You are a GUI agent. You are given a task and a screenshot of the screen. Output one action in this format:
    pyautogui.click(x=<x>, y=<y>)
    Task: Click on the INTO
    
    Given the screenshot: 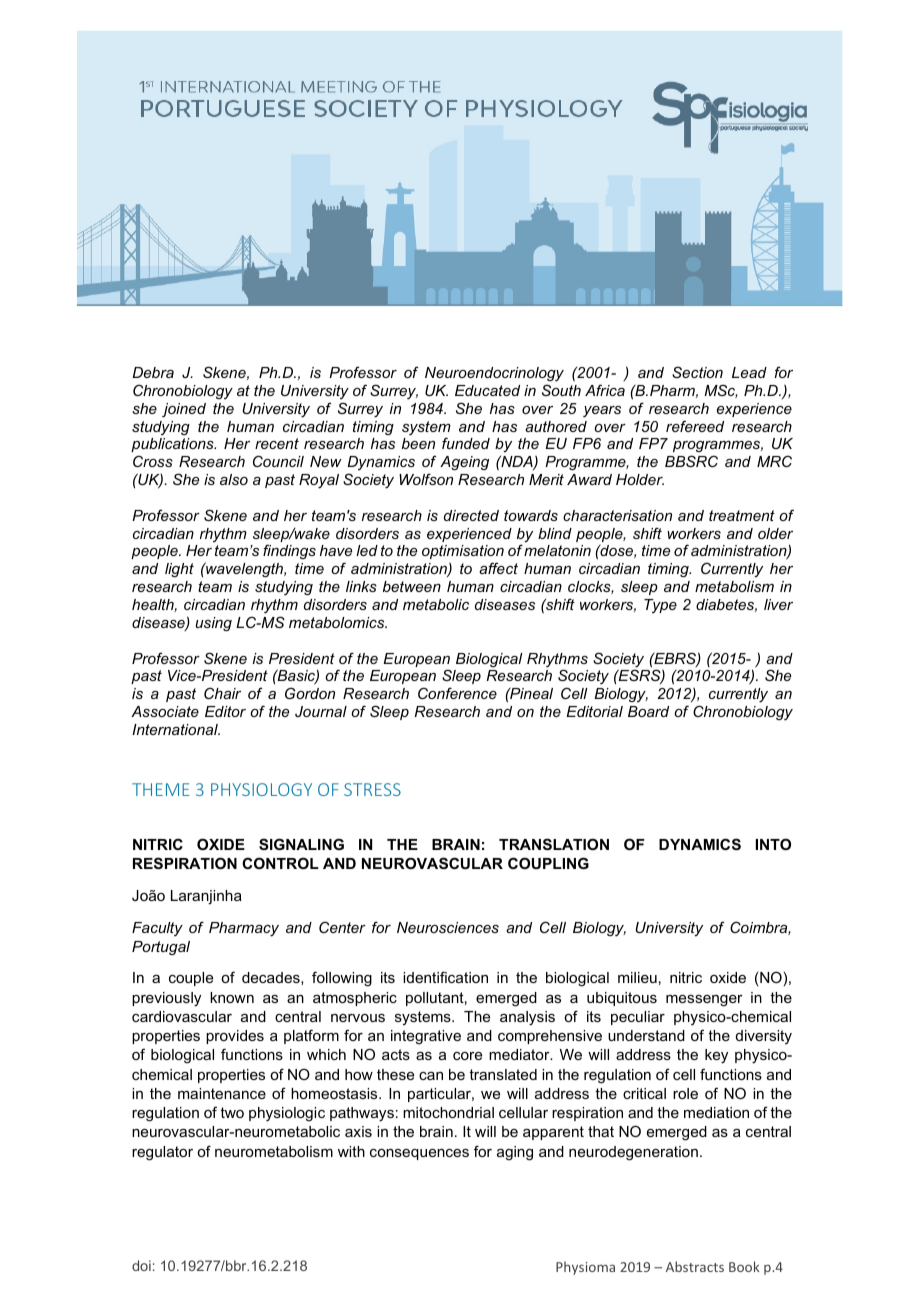 What is the action you would take?
    pyautogui.click(x=773, y=844)
